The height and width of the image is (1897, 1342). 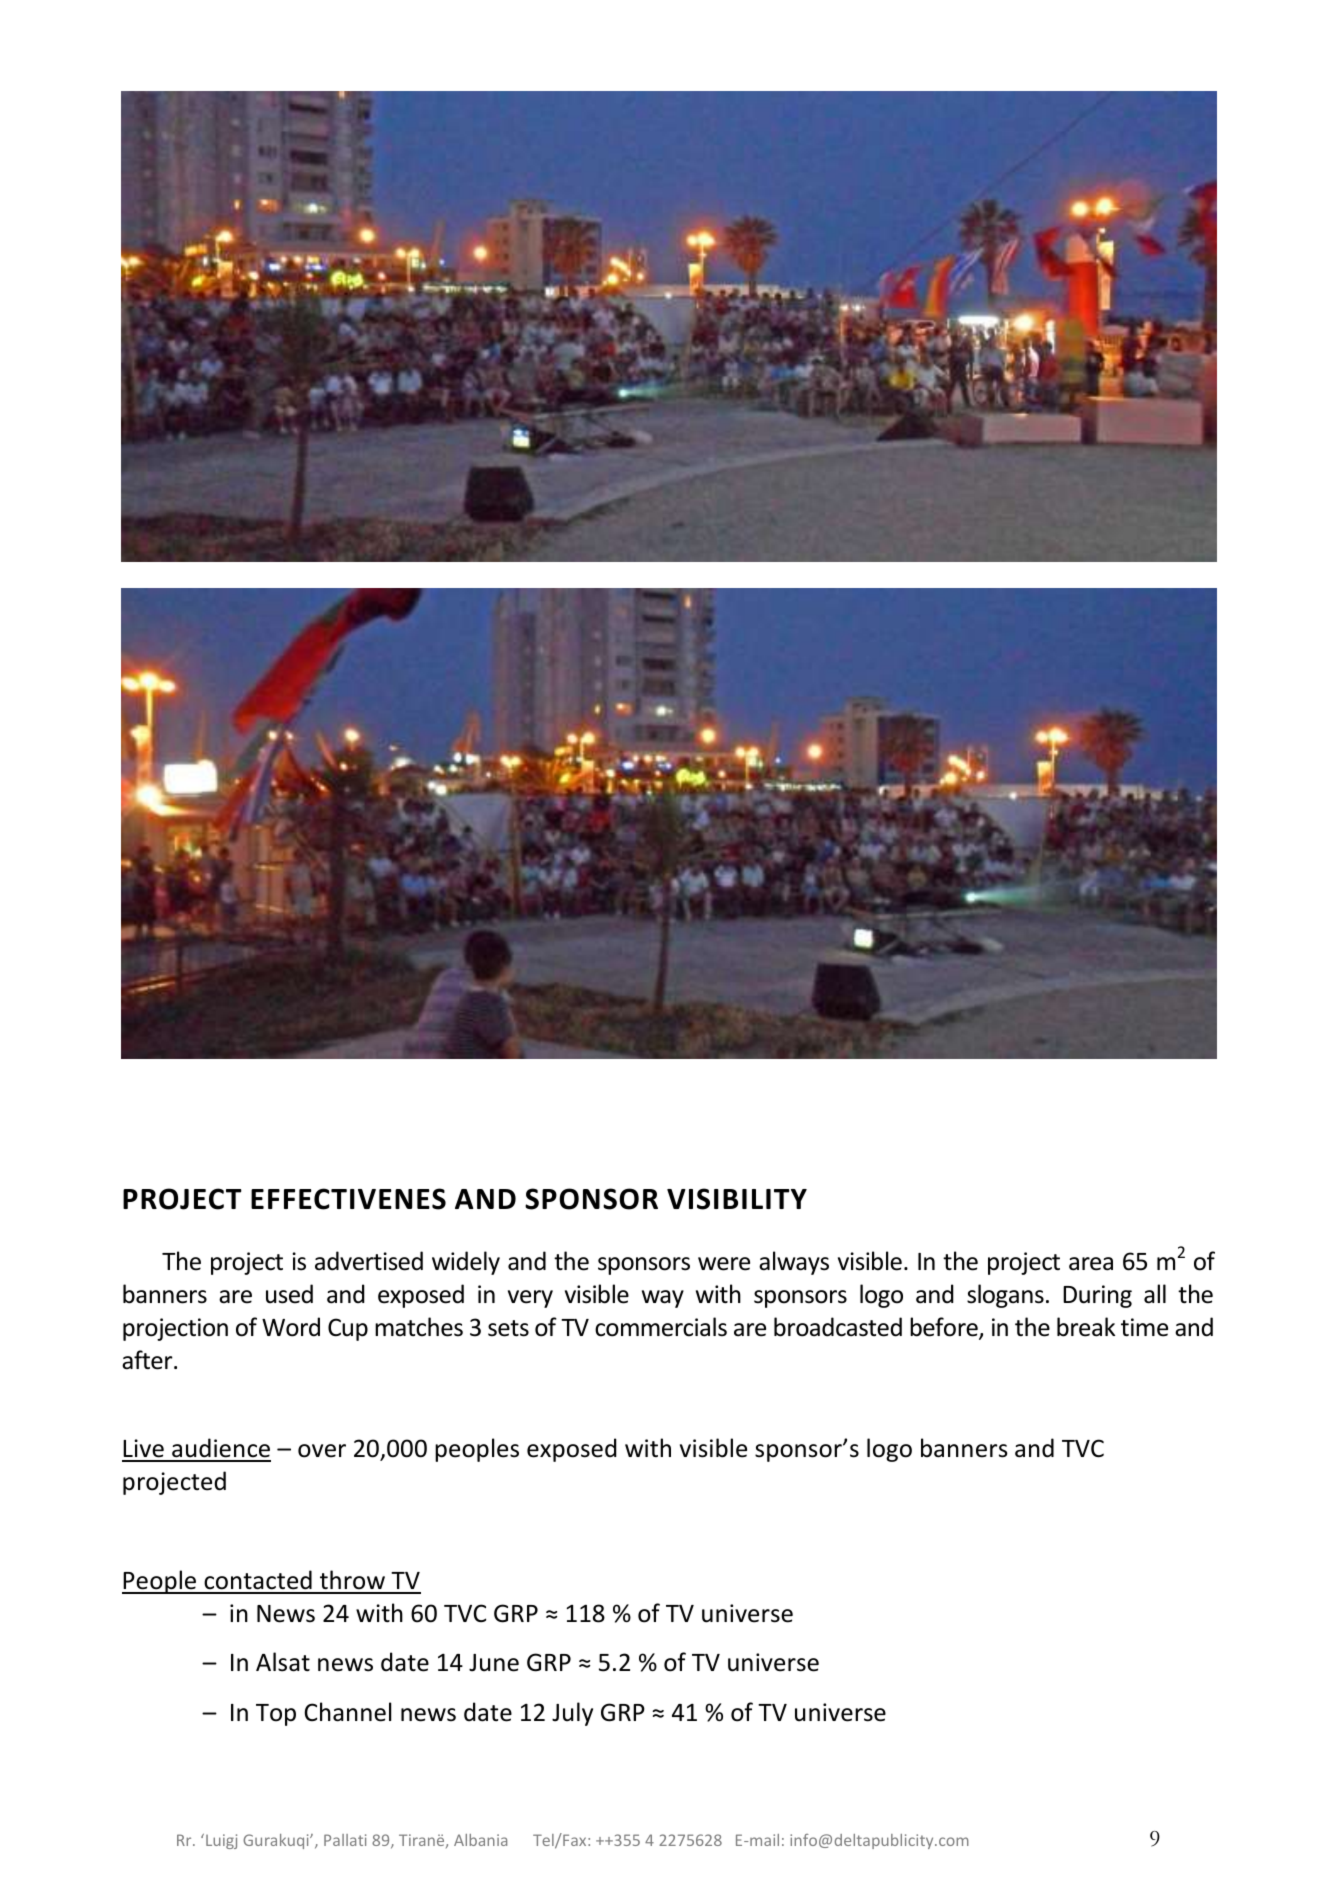 I want to click on Albania, so click(x=480, y=1840).
